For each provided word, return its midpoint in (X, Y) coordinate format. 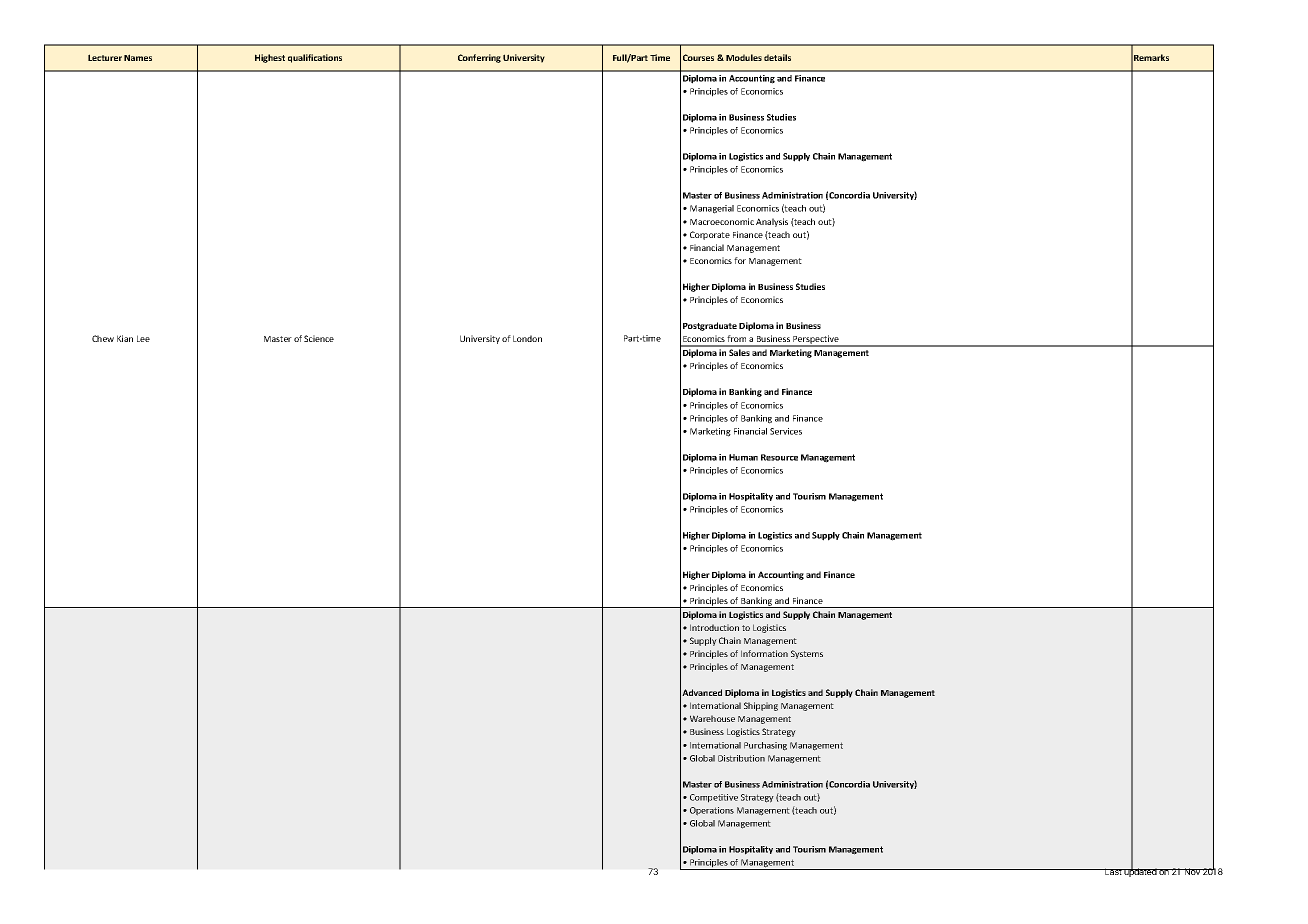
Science (319, 338)
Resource (779, 457)
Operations (712, 811)
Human (743, 457)
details (777, 57)
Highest (270, 58)
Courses (698, 57)
